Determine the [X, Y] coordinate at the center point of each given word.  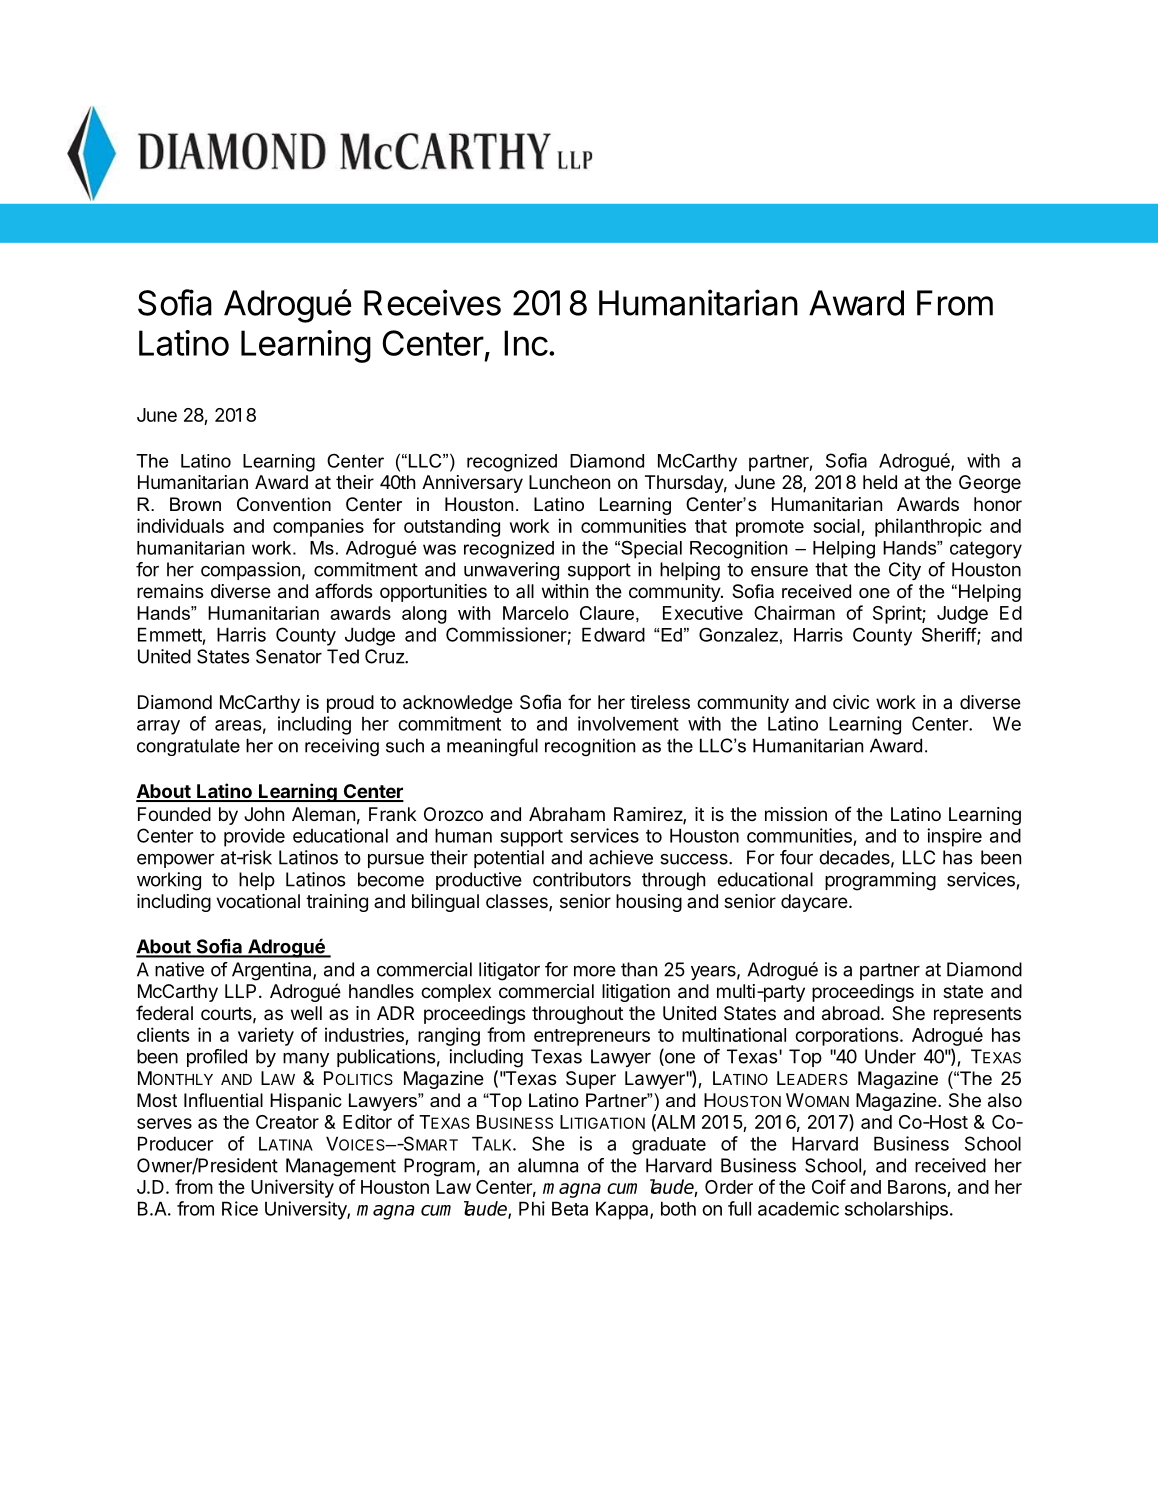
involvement [628, 723]
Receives [432, 302]
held [880, 482]
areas [238, 725]
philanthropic [928, 527]
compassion [250, 571]
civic [851, 702]
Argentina [273, 971]
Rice [240, 1208]
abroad [851, 1013]
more [595, 971]
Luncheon [569, 482]
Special [650, 550]
